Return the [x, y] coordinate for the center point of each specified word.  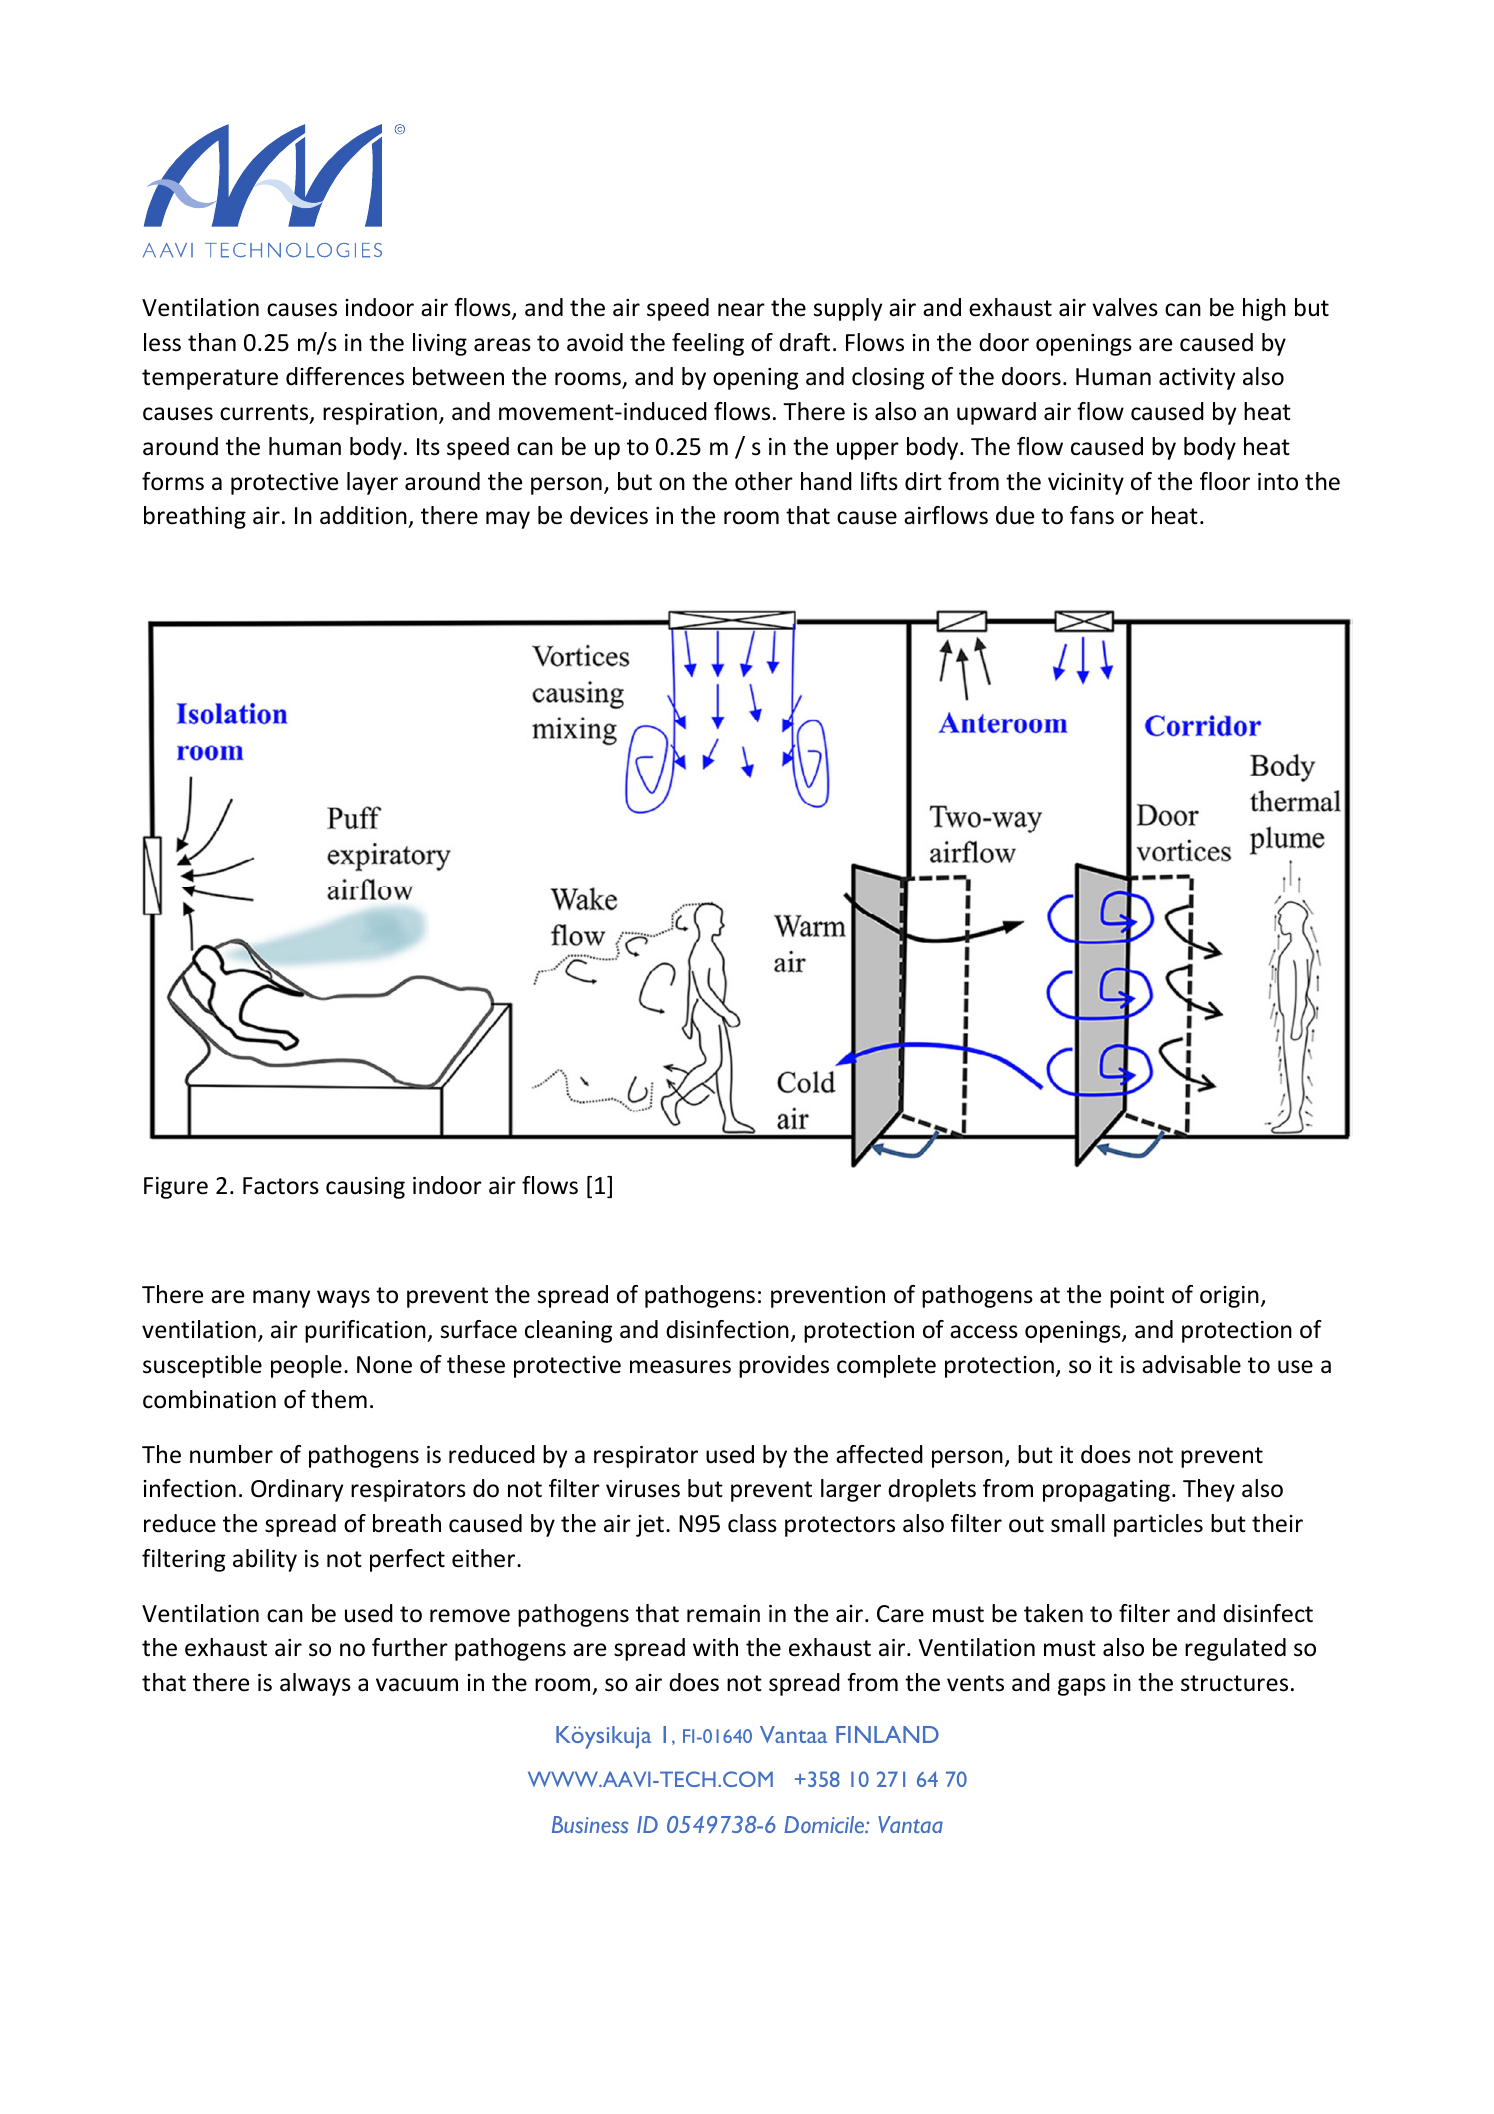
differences [345, 376]
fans [1092, 515]
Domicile [825, 1824]
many [281, 1299]
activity [1197, 379]
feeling [708, 344]
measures [680, 1367]
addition [364, 517]
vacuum [417, 1685]
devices [609, 515]
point [1137, 1297]
